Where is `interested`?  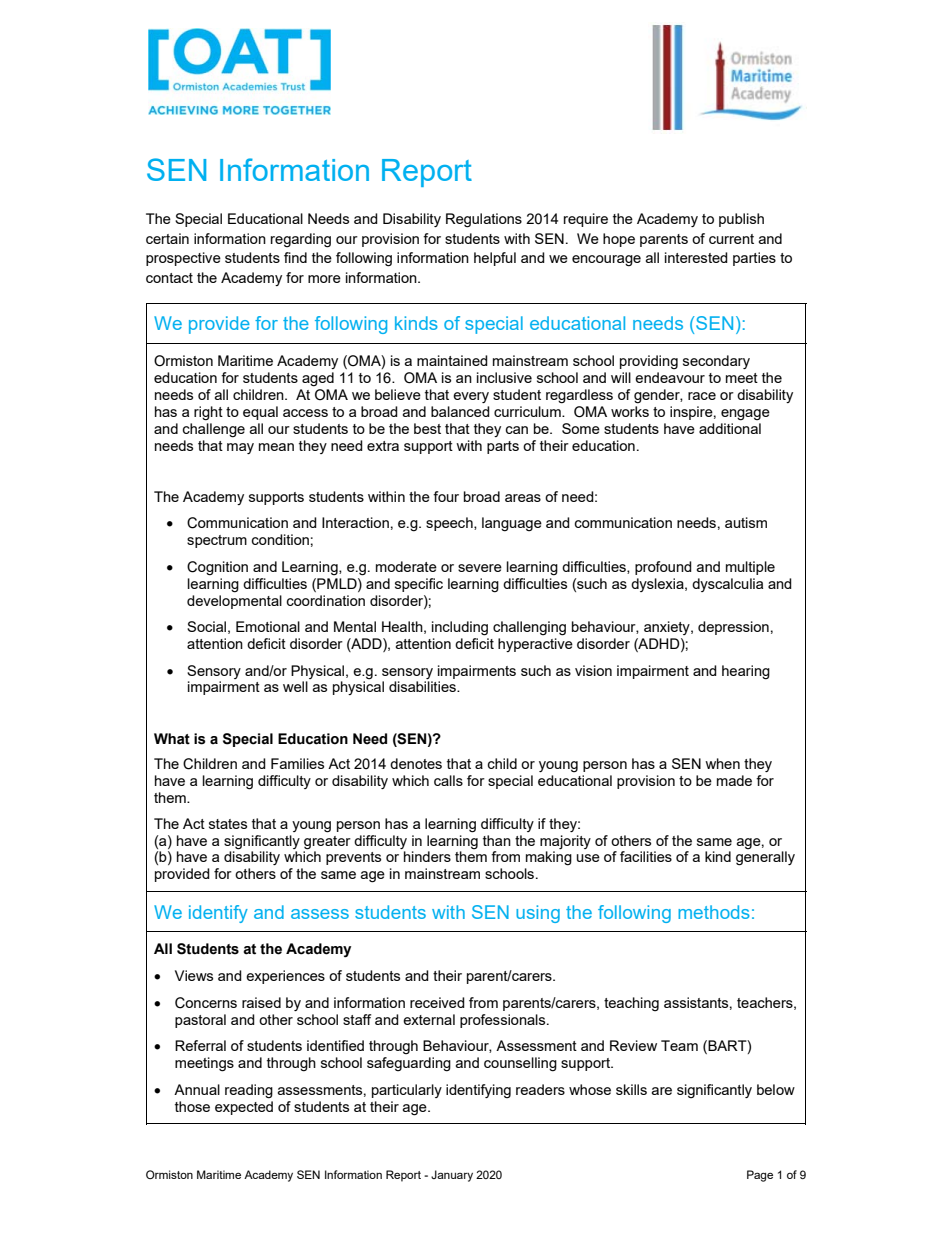
interested is located at coordinates (696, 257).
